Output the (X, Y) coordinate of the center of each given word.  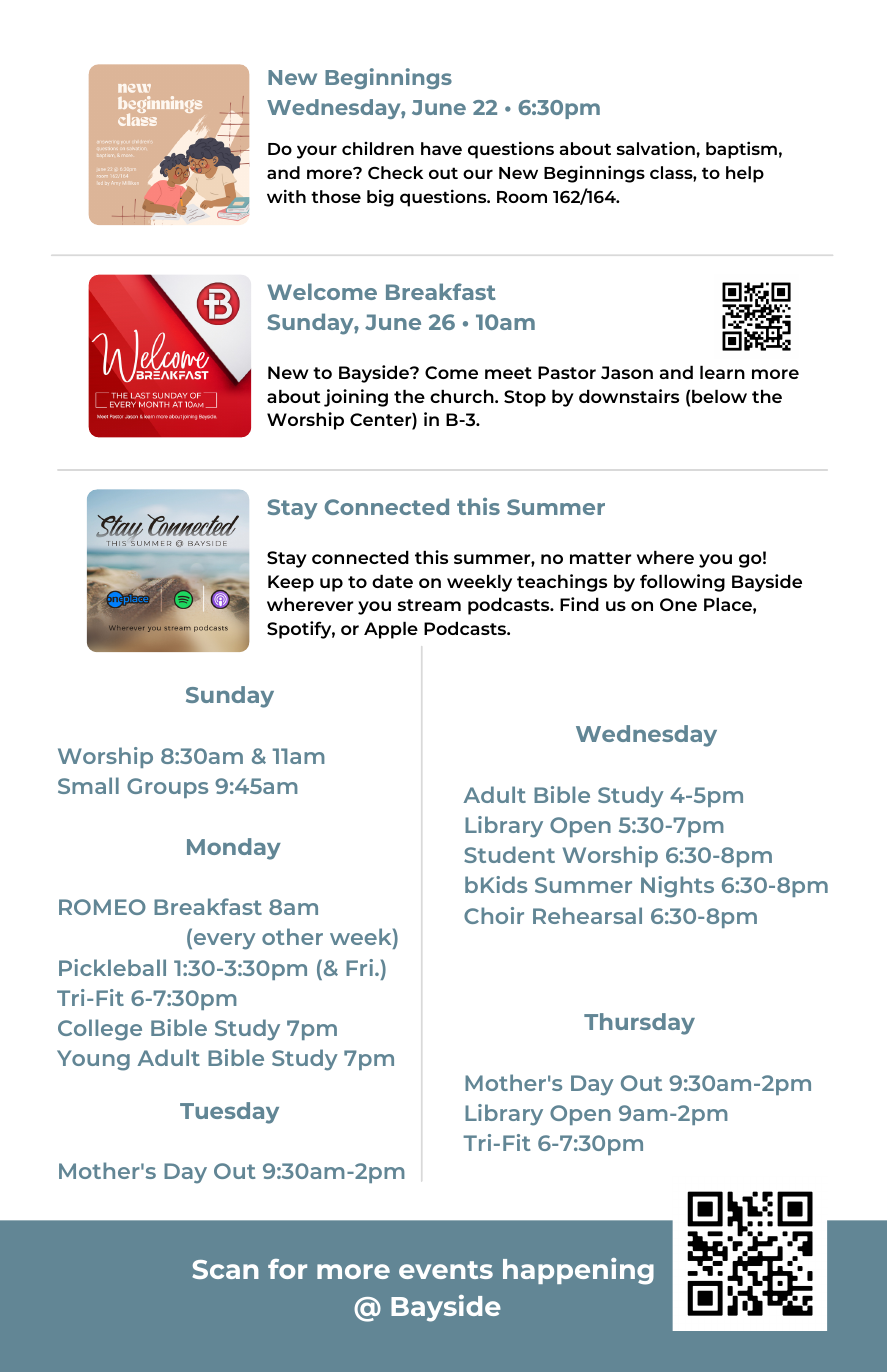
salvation (657, 148)
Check (395, 172)
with (286, 196)
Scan (225, 1269)
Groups (167, 788)
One (678, 604)
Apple (391, 630)
